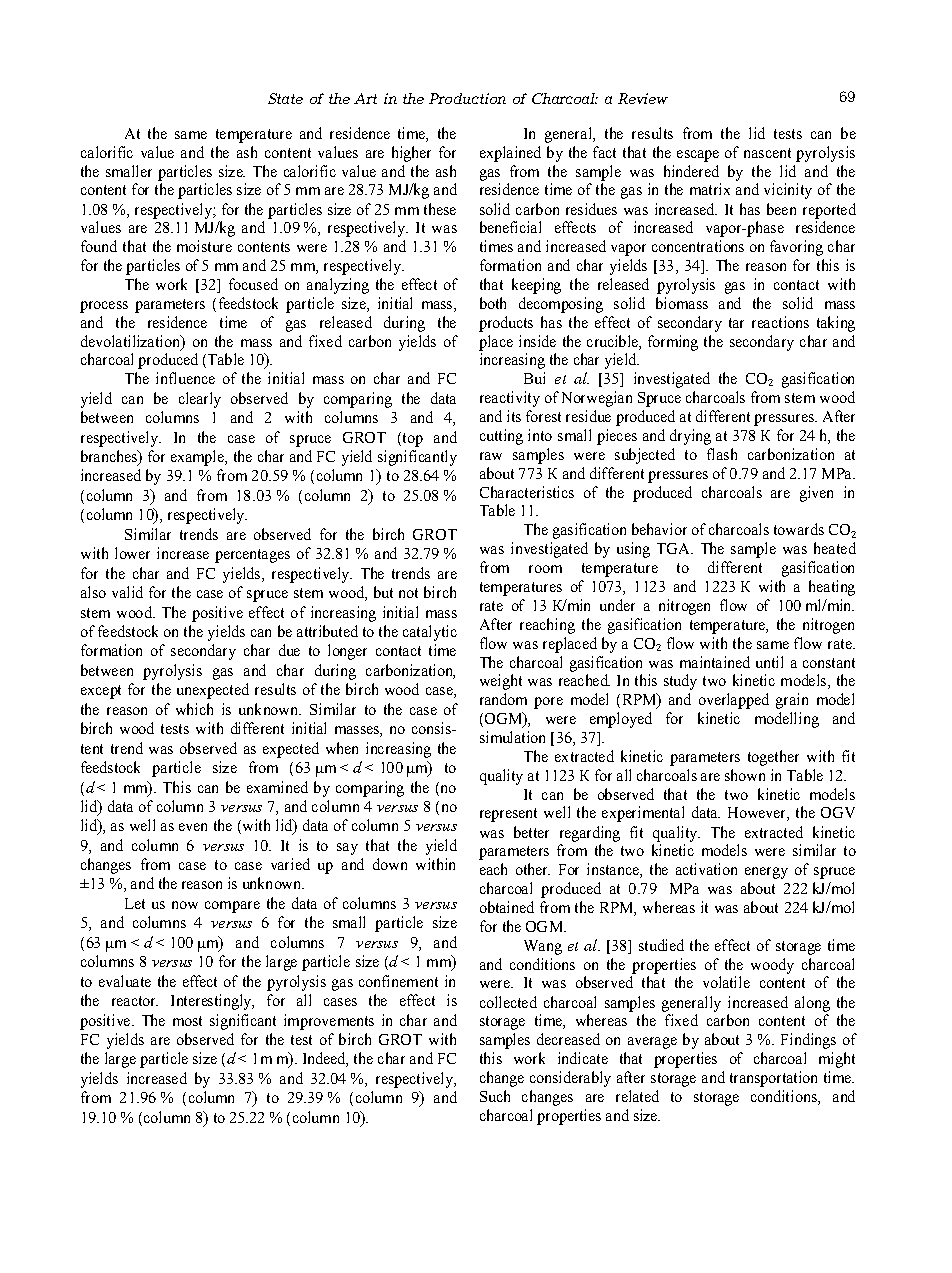 This page has height=1273, width=952. I want to click on which, so click(194, 709).
